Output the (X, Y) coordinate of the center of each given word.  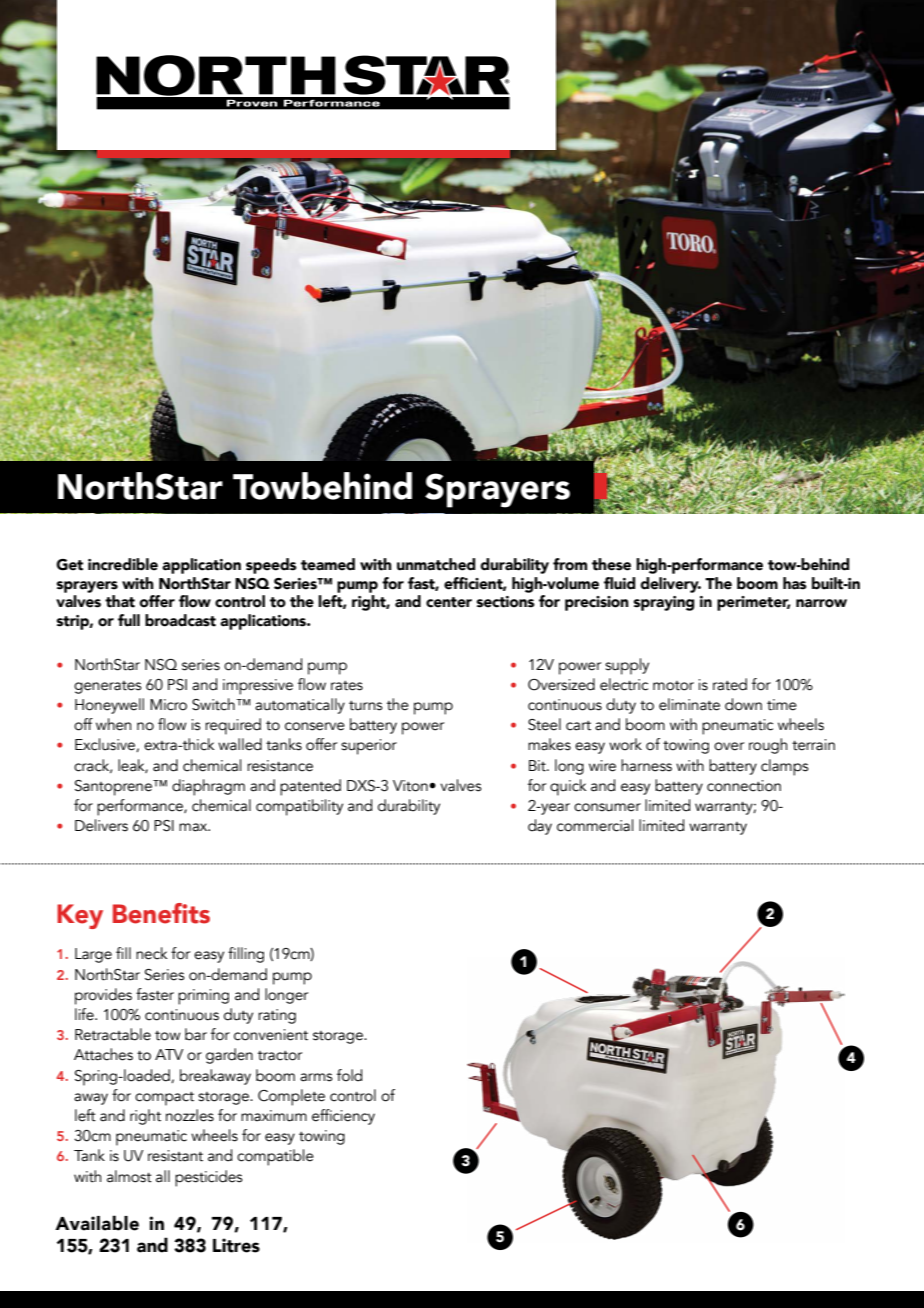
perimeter (753, 603)
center (449, 602)
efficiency (343, 1117)
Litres (236, 1245)
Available (97, 1223)
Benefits (161, 913)
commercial (595, 825)
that (120, 601)
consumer (607, 807)
